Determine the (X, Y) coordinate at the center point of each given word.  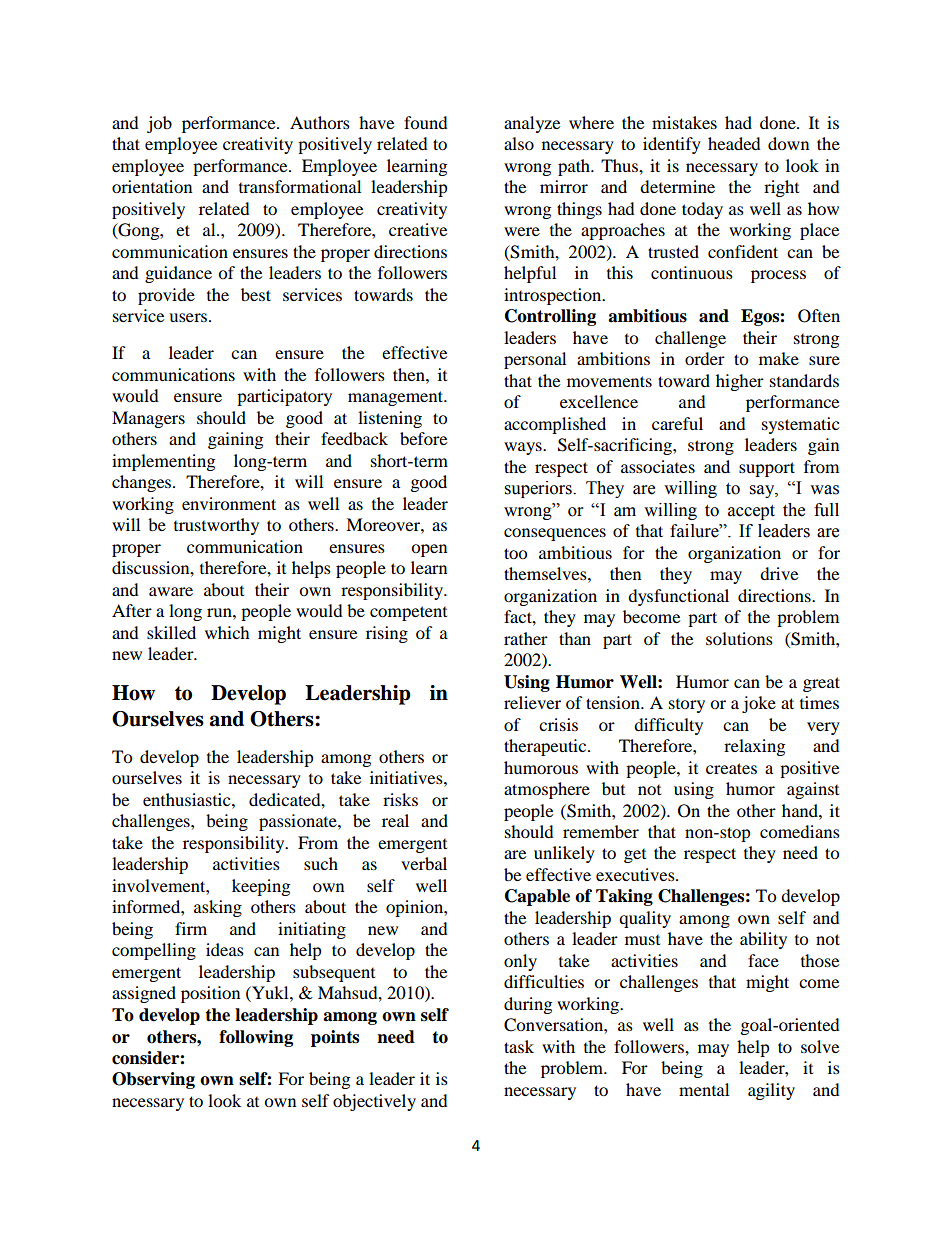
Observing (153, 1080)
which (227, 632)
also (519, 143)
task (519, 1046)
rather (526, 638)
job (159, 124)
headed (734, 143)
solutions (739, 638)
